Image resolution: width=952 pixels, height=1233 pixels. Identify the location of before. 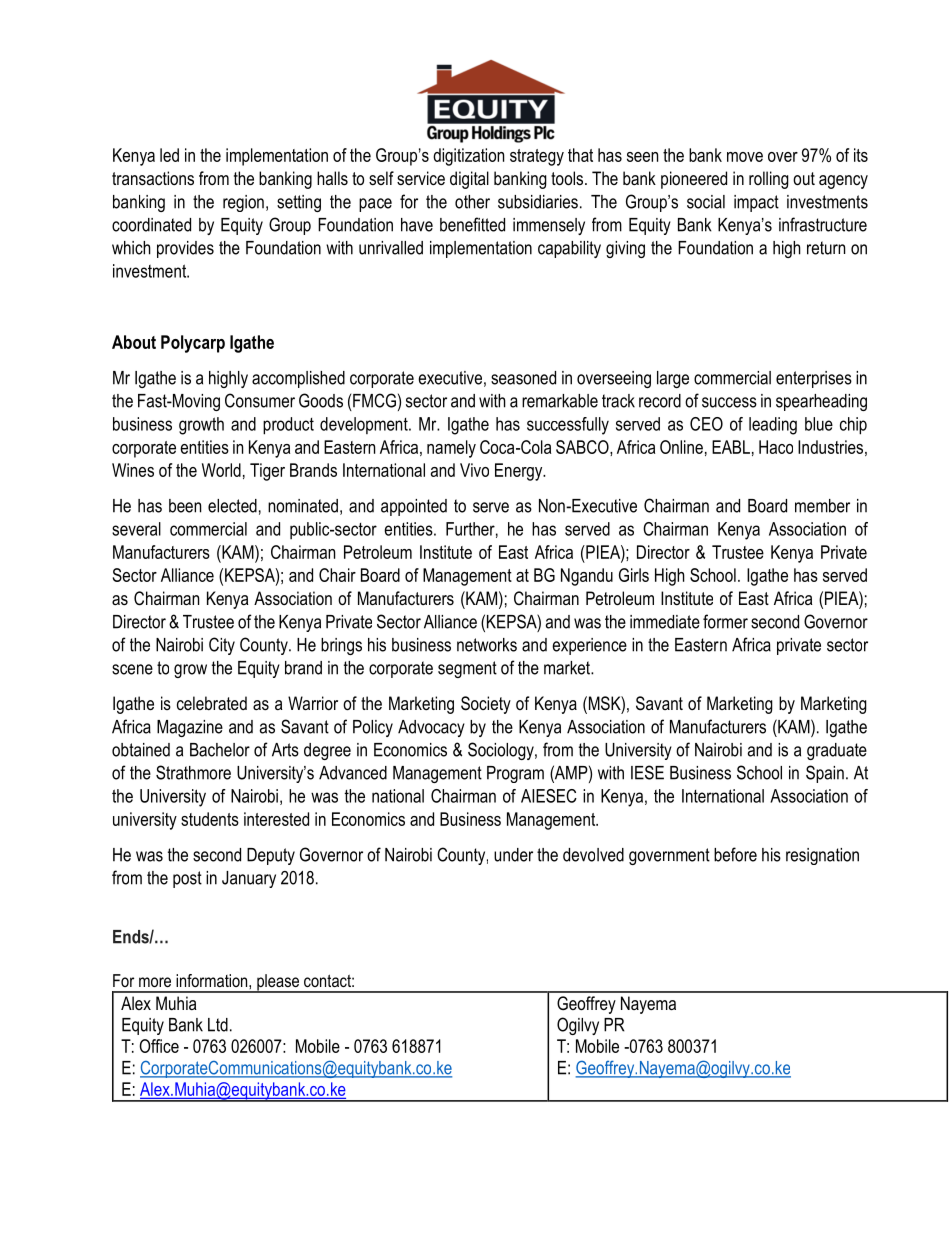
(735, 854).
